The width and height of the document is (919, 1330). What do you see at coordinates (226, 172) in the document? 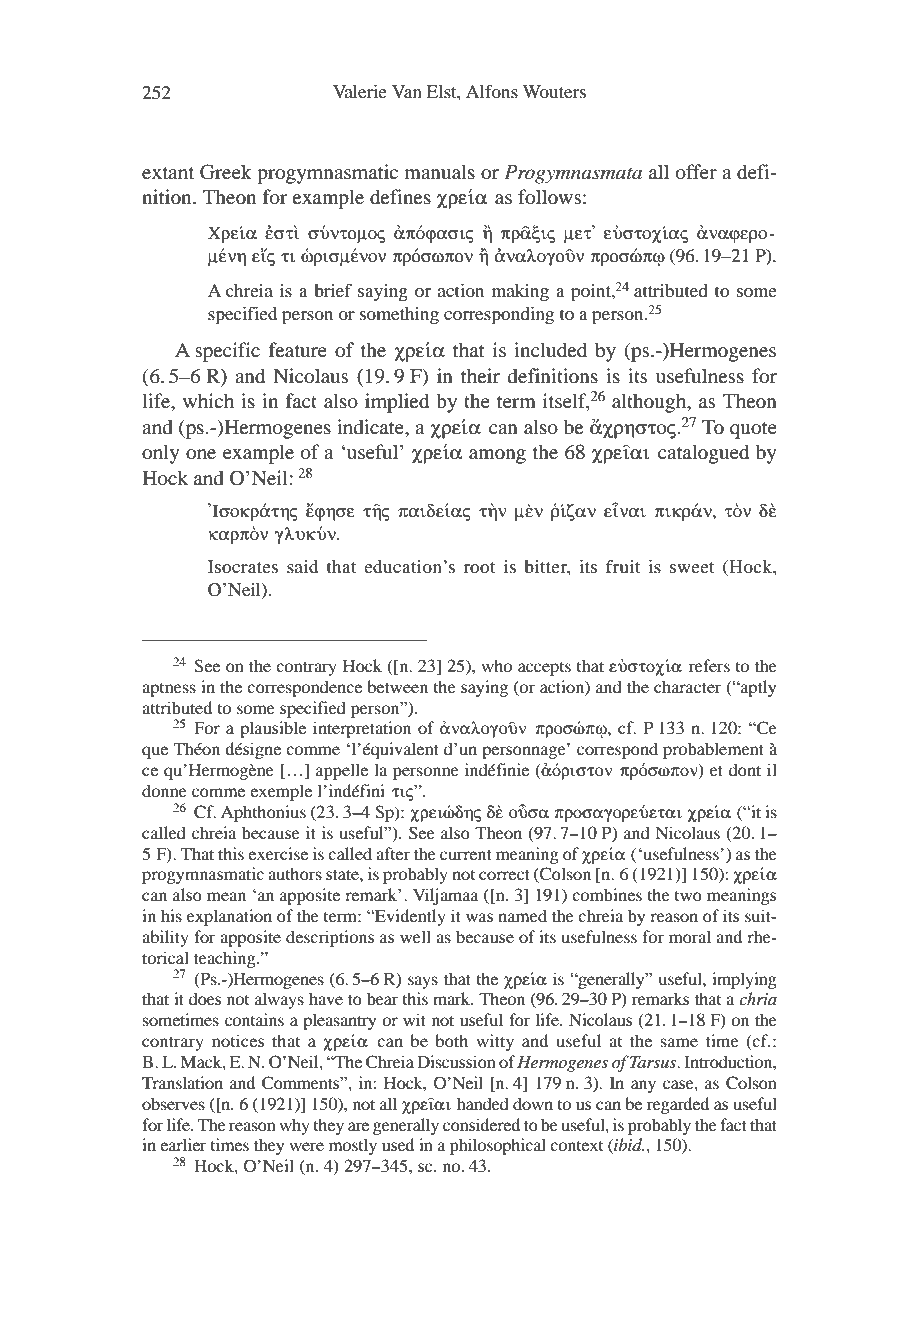
I see `Greek` at bounding box center [226, 172].
